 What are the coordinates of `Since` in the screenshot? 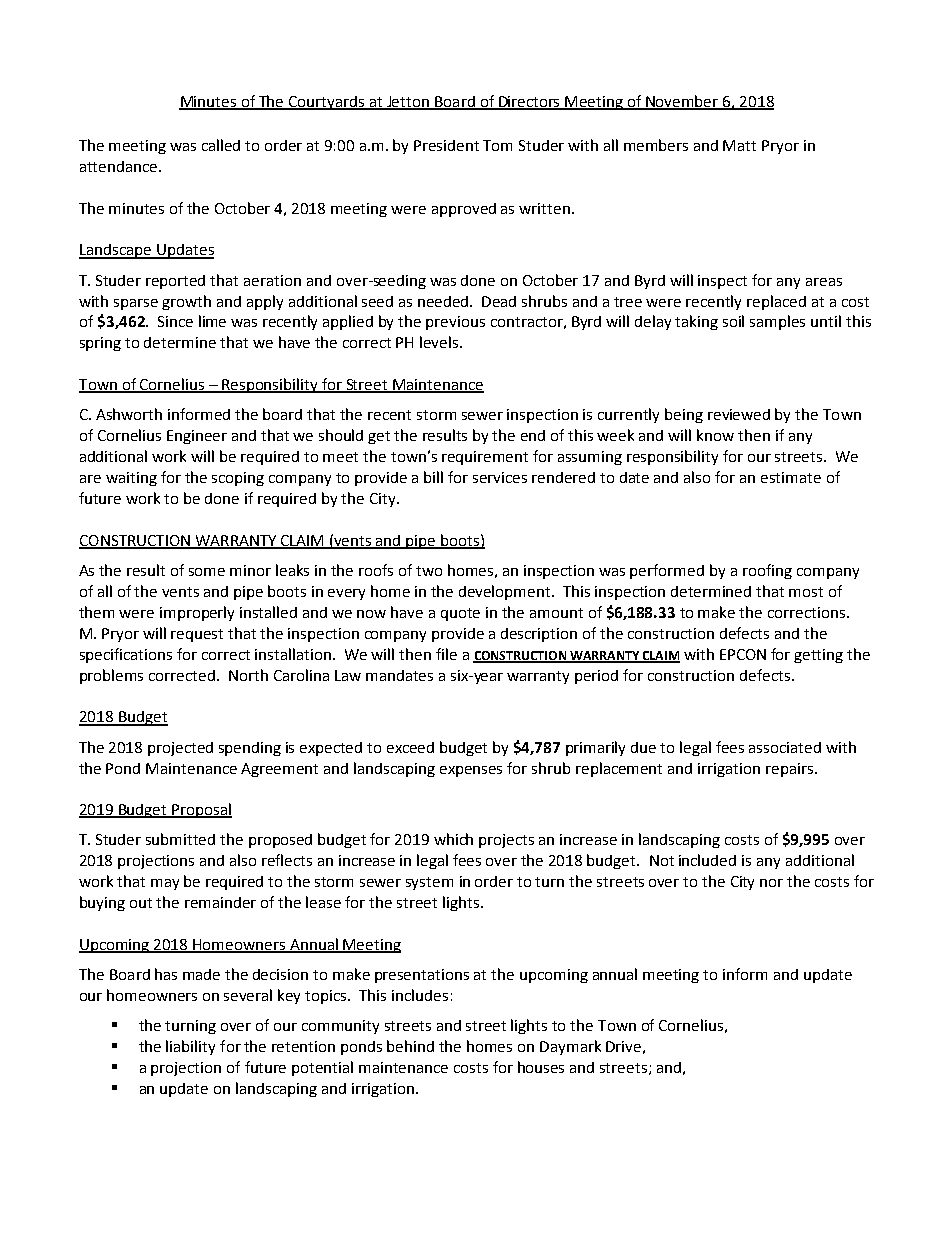 It's located at (175, 321).
